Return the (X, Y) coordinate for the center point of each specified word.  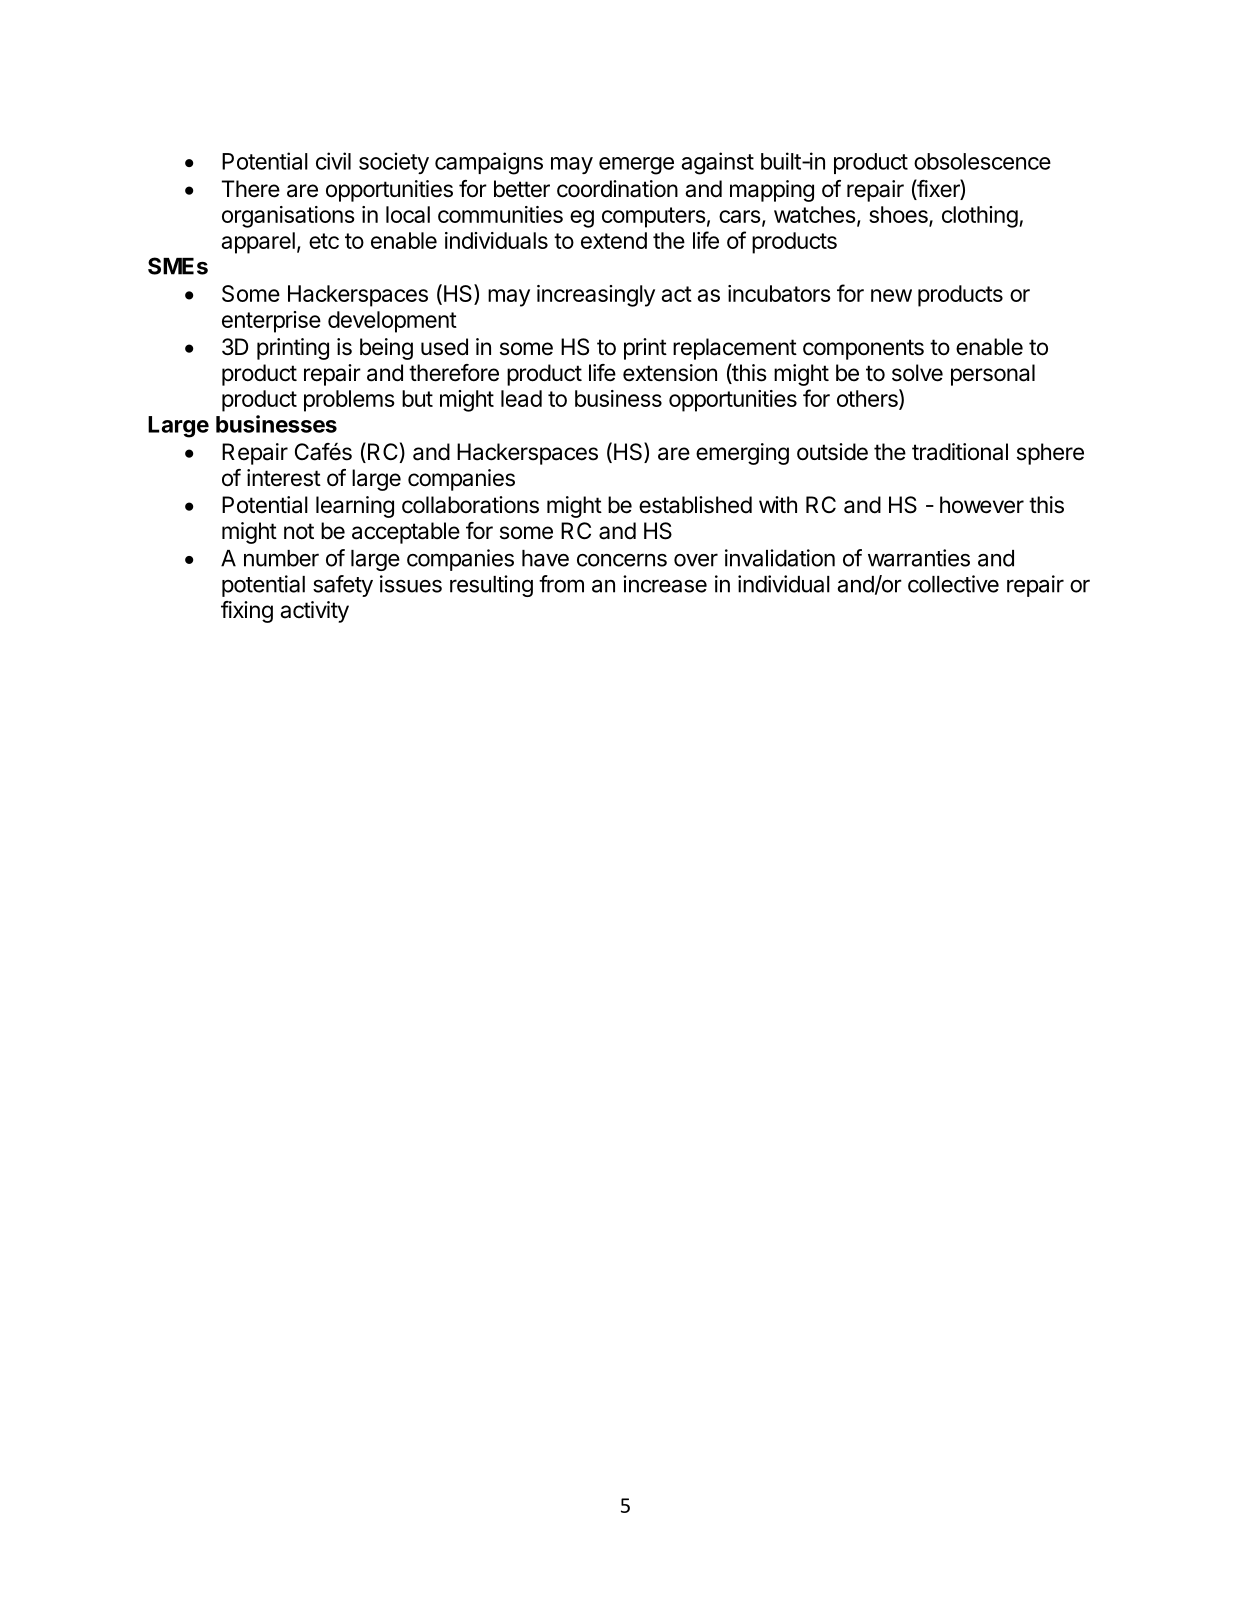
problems (349, 401)
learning (355, 507)
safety (343, 586)
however (982, 505)
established (695, 505)
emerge (636, 166)
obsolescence (982, 161)
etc (324, 241)
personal (993, 375)
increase (665, 584)
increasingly (596, 296)
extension (670, 373)
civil (333, 161)
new (891, 295)
